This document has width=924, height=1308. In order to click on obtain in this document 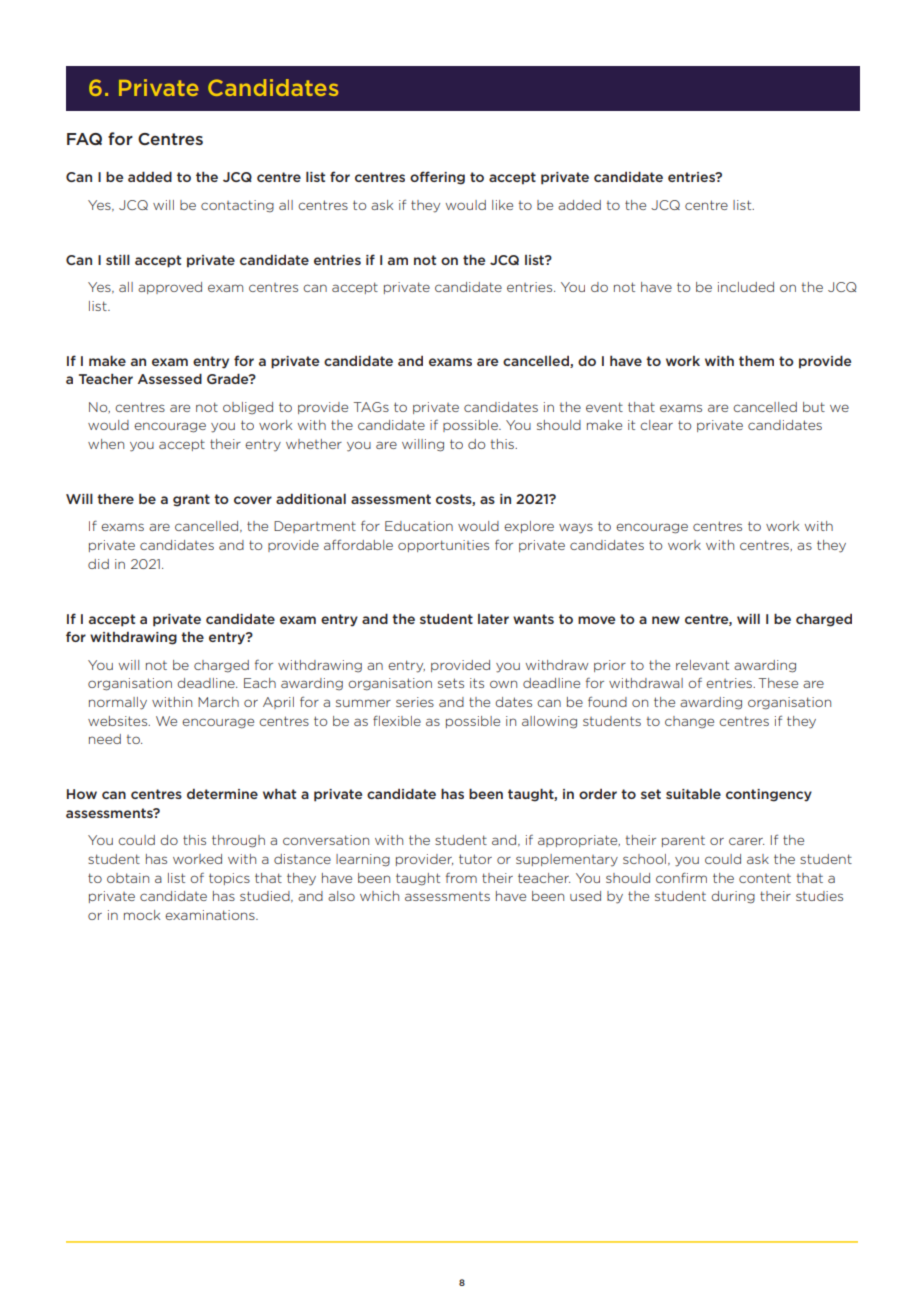, I will do `click(128, 878)`.
